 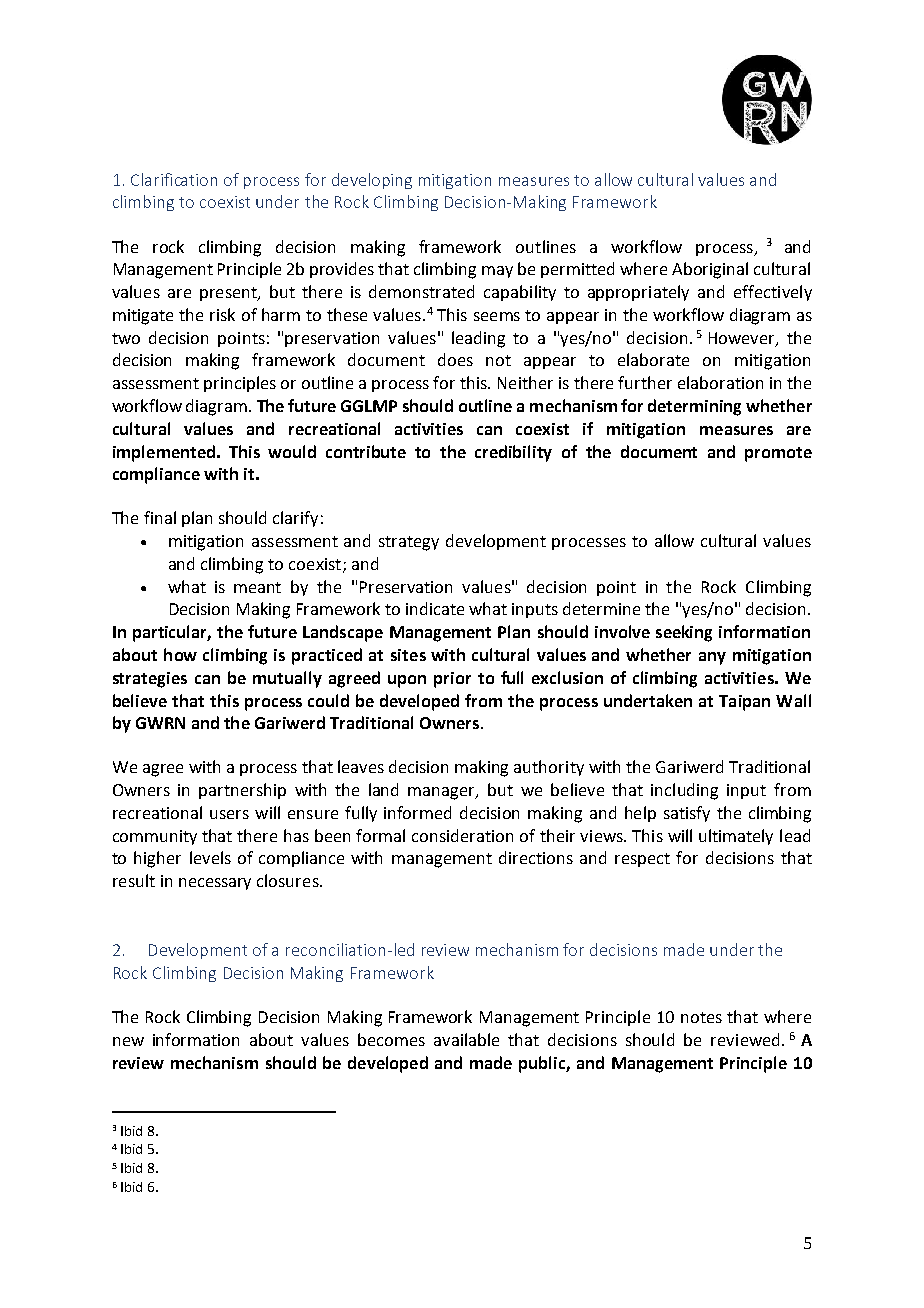 What do you see at coordinates (694, 407) in the screenshot?
I see `determining` at bounding box center [694, 407].
